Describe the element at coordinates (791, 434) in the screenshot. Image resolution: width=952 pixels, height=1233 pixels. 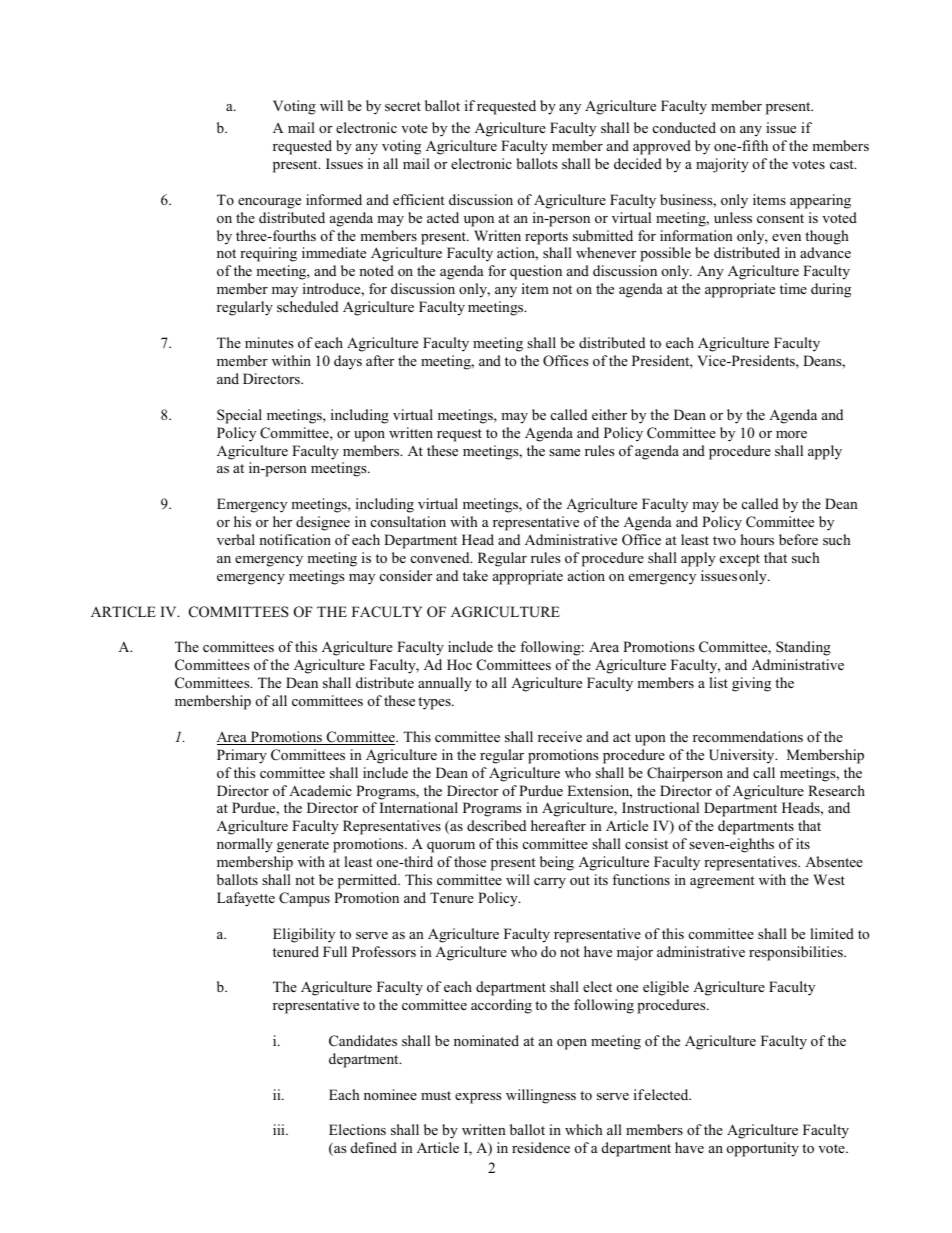
I see `more` at that location.
